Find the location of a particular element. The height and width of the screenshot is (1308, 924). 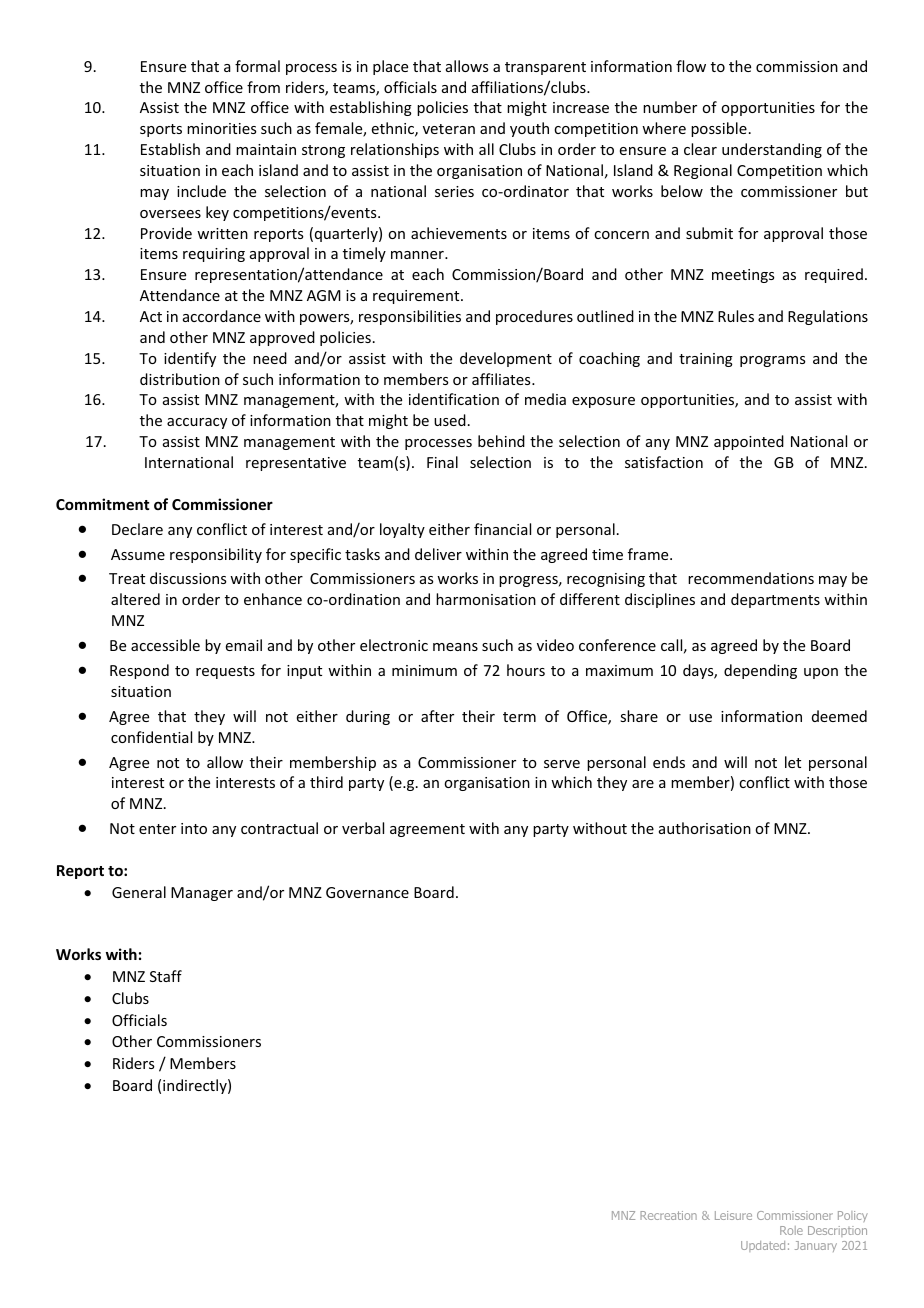

possible is located at coordinates (719, 129).
